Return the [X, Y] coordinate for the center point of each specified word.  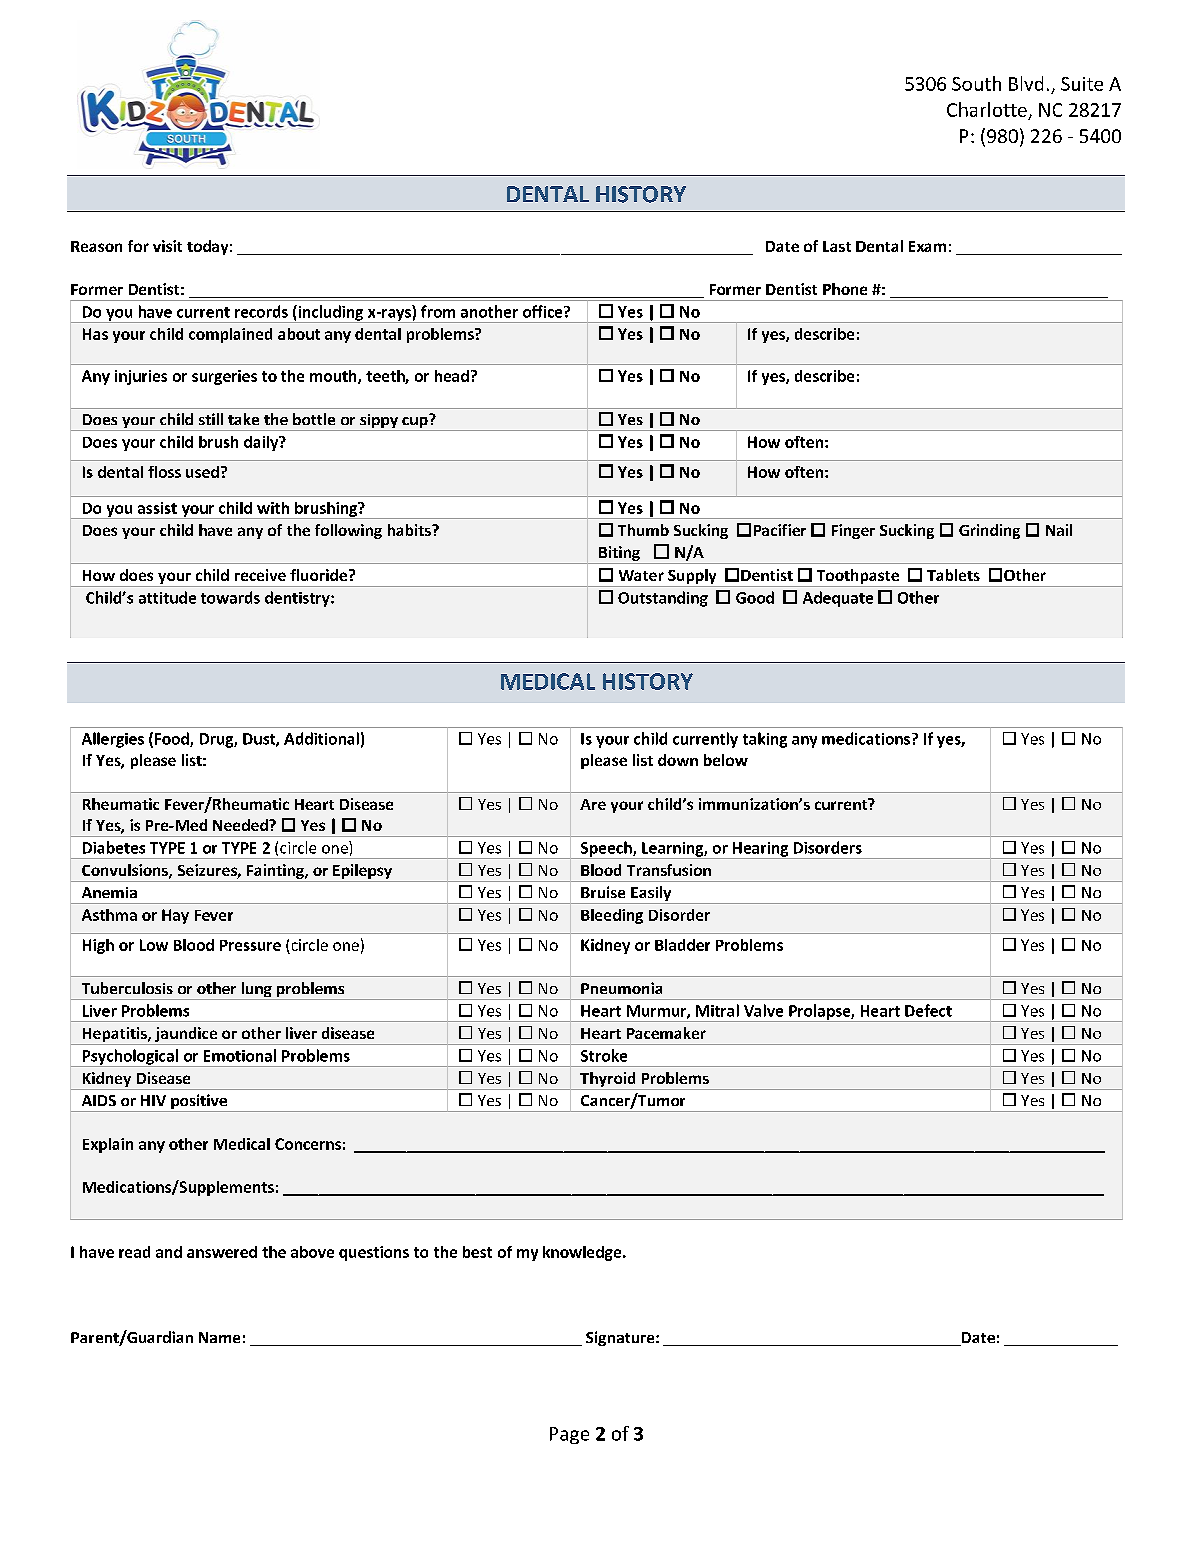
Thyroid [608, 1081]
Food [173, 739]
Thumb [643, 530]
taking [765, 740]
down [678, 760]
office [544, 311]
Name [219, 1337]
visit [167, 246]
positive [199, 1103]
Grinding [989, 531]
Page [569, 1435]
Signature [621, 1338]
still [211, 419]
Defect [928, 1010]
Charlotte [987, 109]
